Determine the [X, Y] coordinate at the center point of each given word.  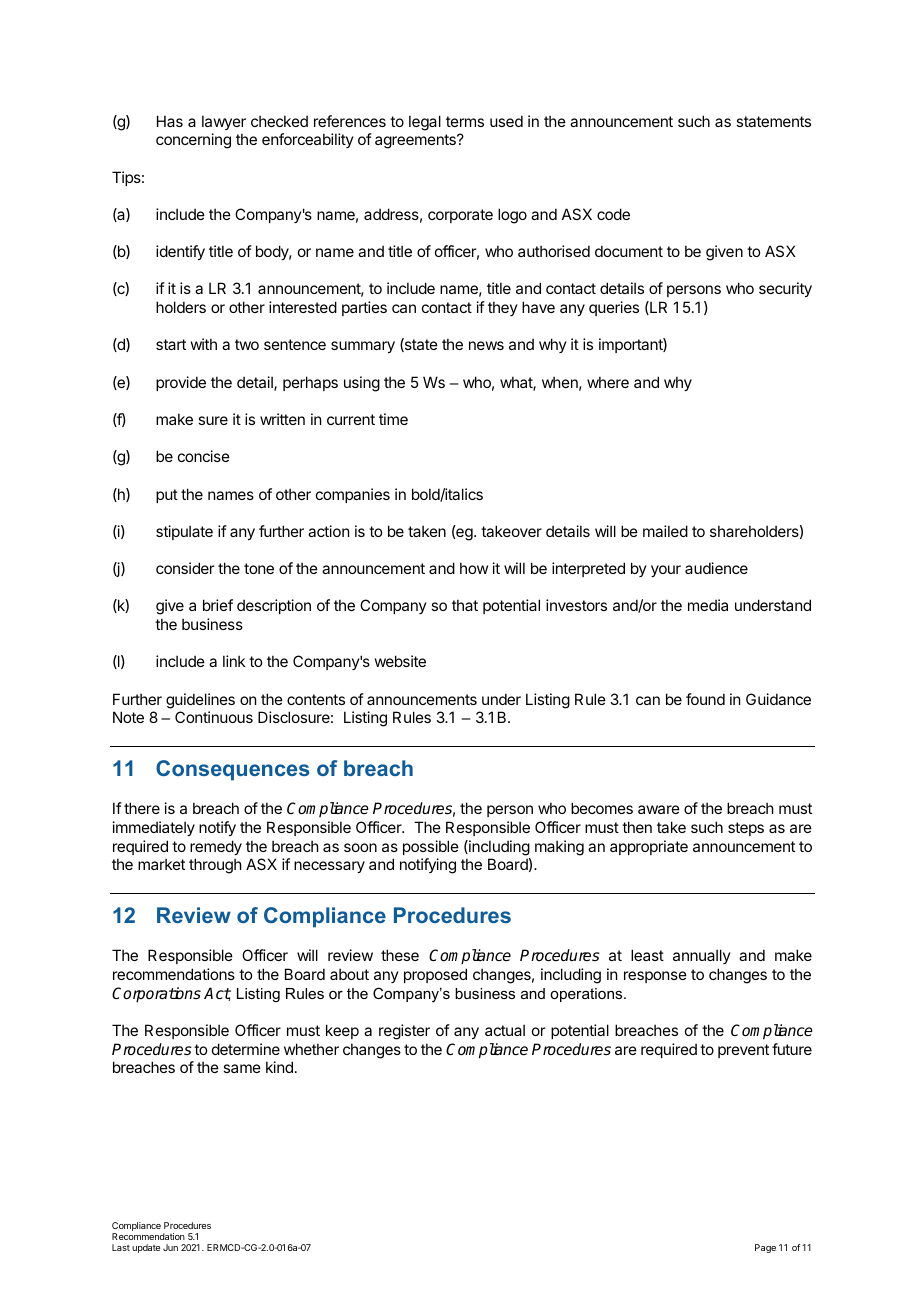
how [474, 568]
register [404, 1032]
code [613, 214]
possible [431, 847]
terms [465, 121]
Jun [170, 1247]
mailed [665, 531]
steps [746, 829]
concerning [193, 141]
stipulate [184, 532]
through [215, 866]
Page [765, 1248]
